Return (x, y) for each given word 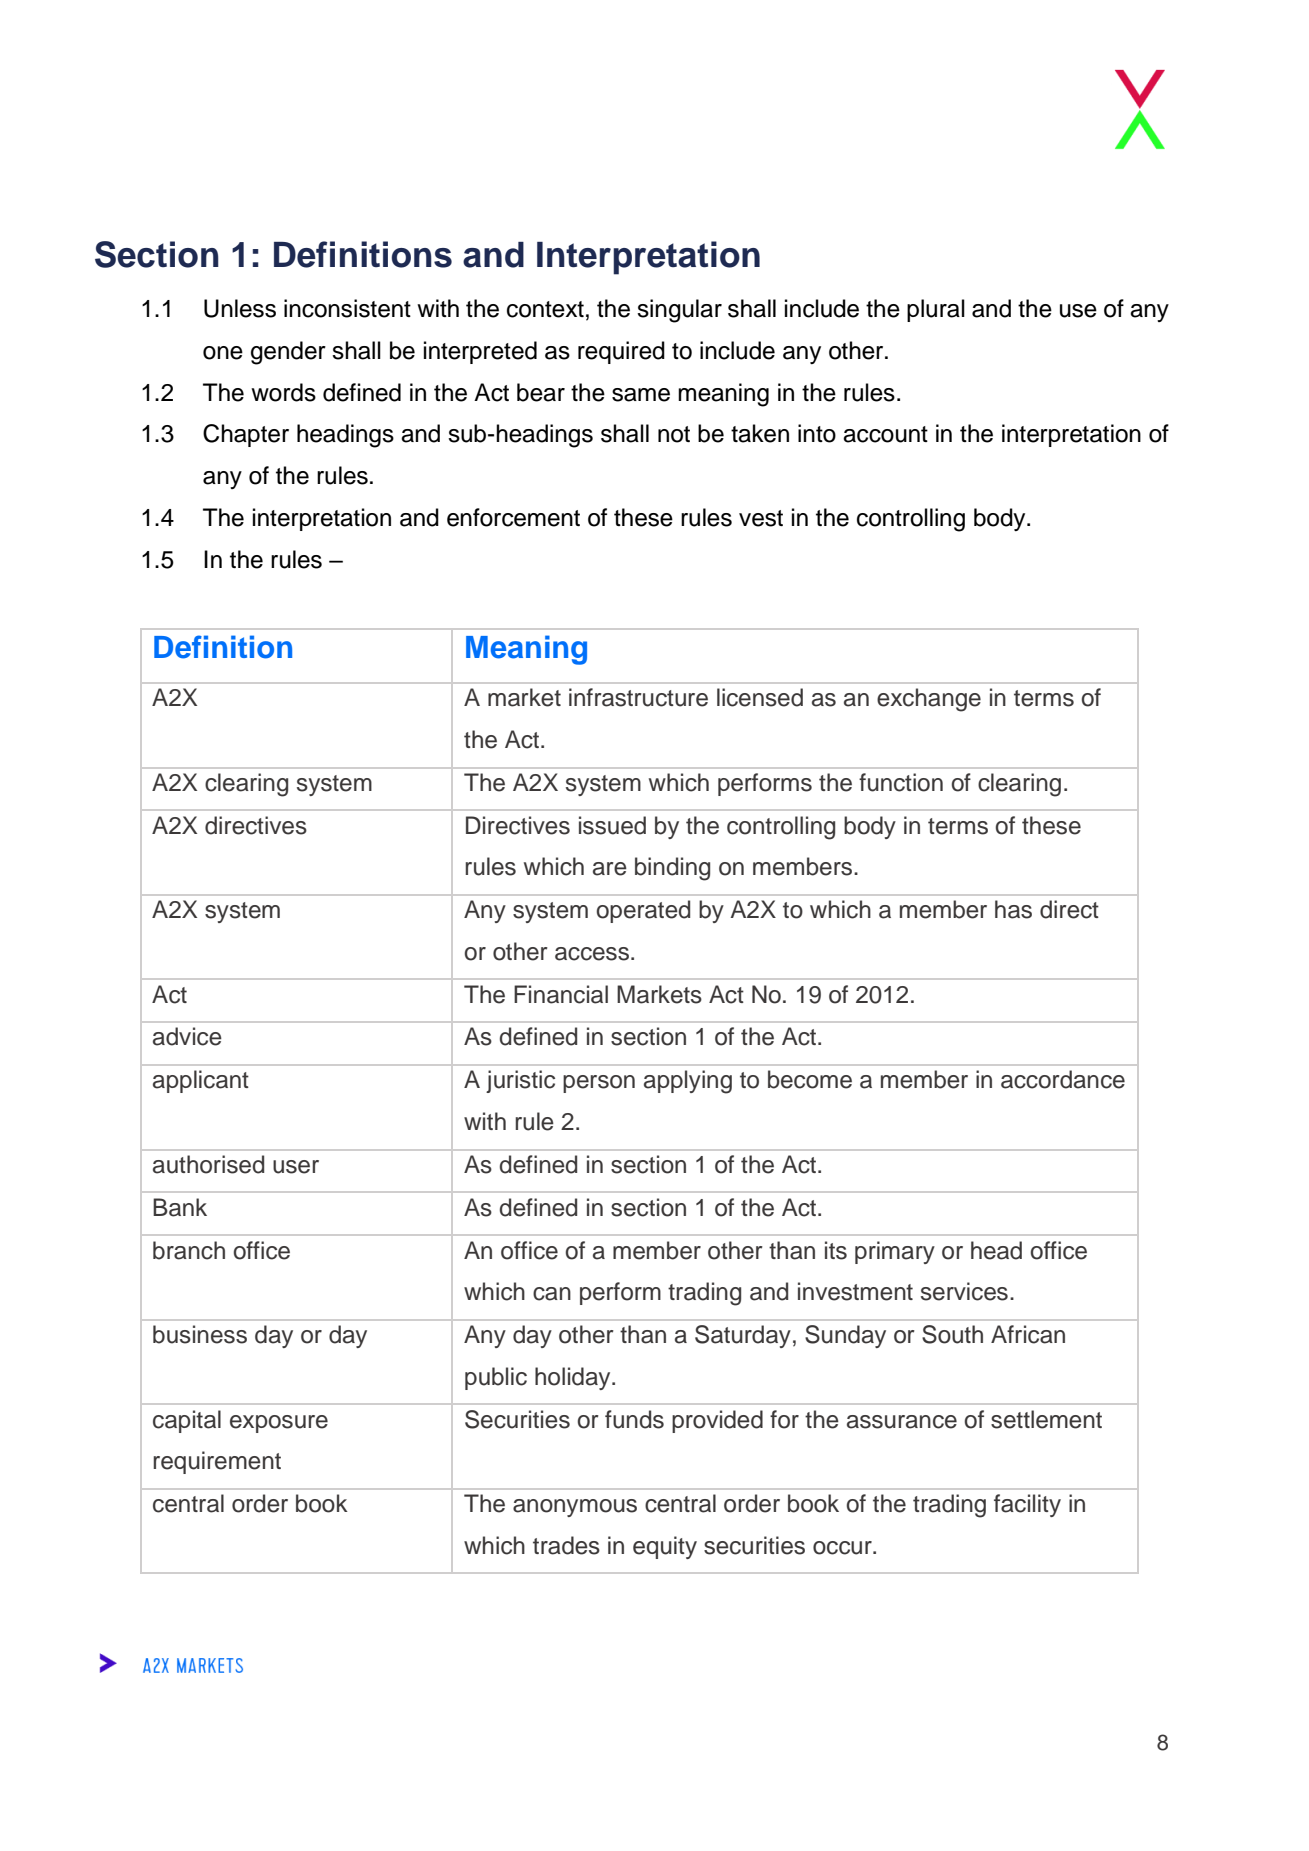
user (296, 1167)
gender (288, 353)
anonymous (575, 1508)
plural (936, 310)
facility (1027, 1505)
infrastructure (638, 697)
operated (643, 911)
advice (187, 1036)
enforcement (513, 517)
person (599, 1084)
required (621, 352)
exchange (929, 700)
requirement (217, 1462)
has (1013, 909)
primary (895, 1252)
